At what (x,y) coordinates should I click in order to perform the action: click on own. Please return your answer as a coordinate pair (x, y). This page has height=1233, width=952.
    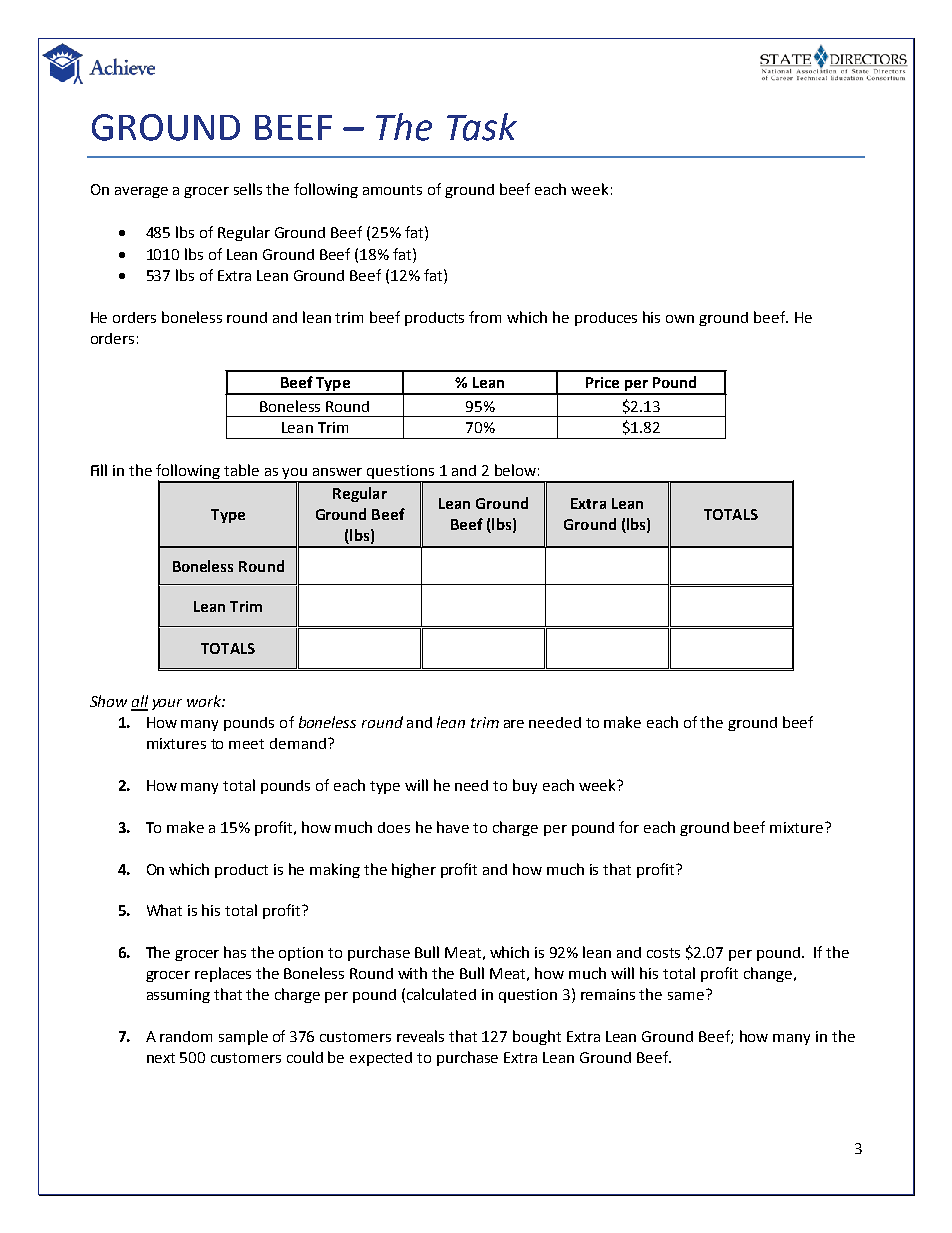
    Looking at the image, I should click on (680, 319).
